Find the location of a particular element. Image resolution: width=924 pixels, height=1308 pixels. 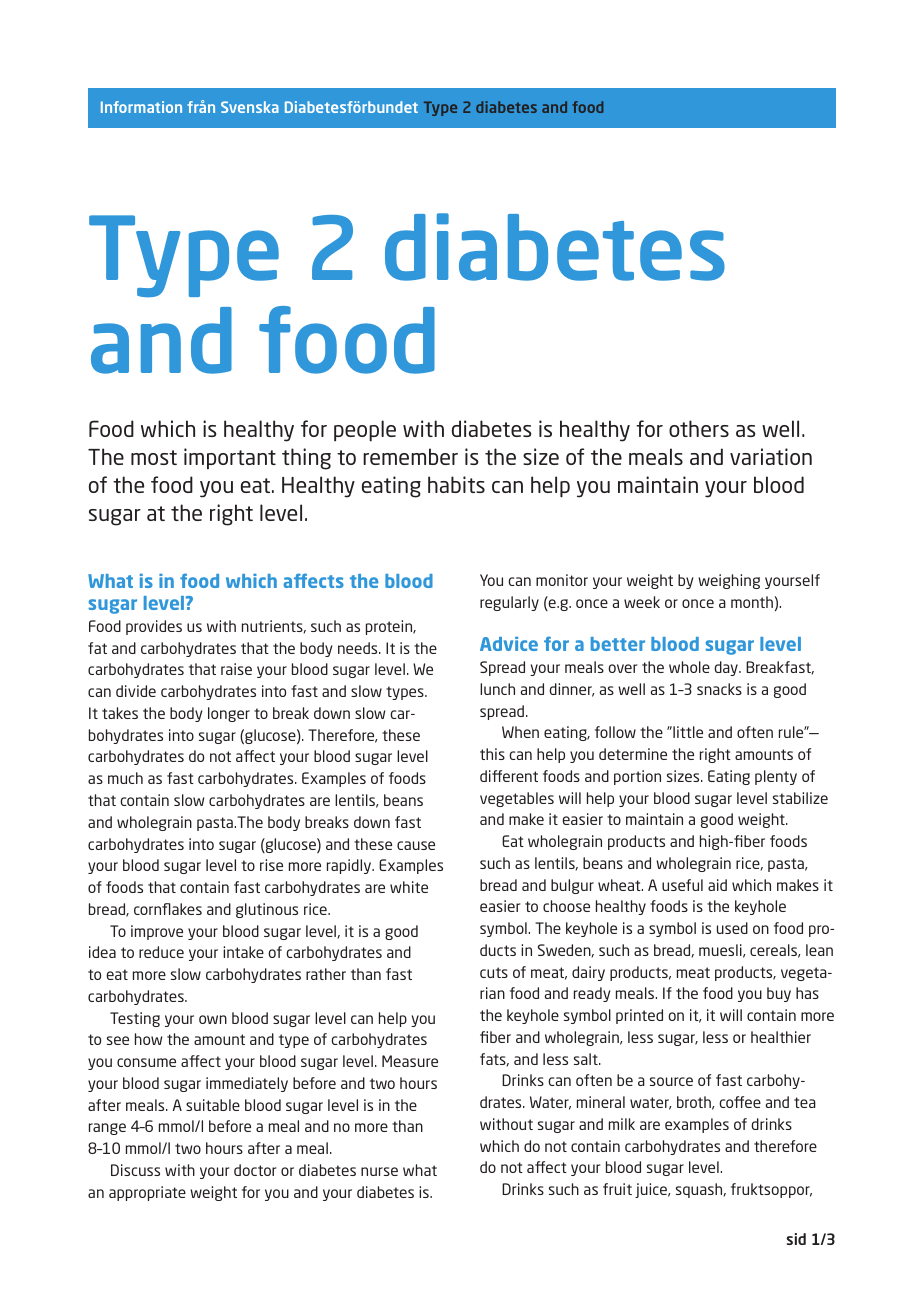

Svenska is located at coordinates (250, 107).
